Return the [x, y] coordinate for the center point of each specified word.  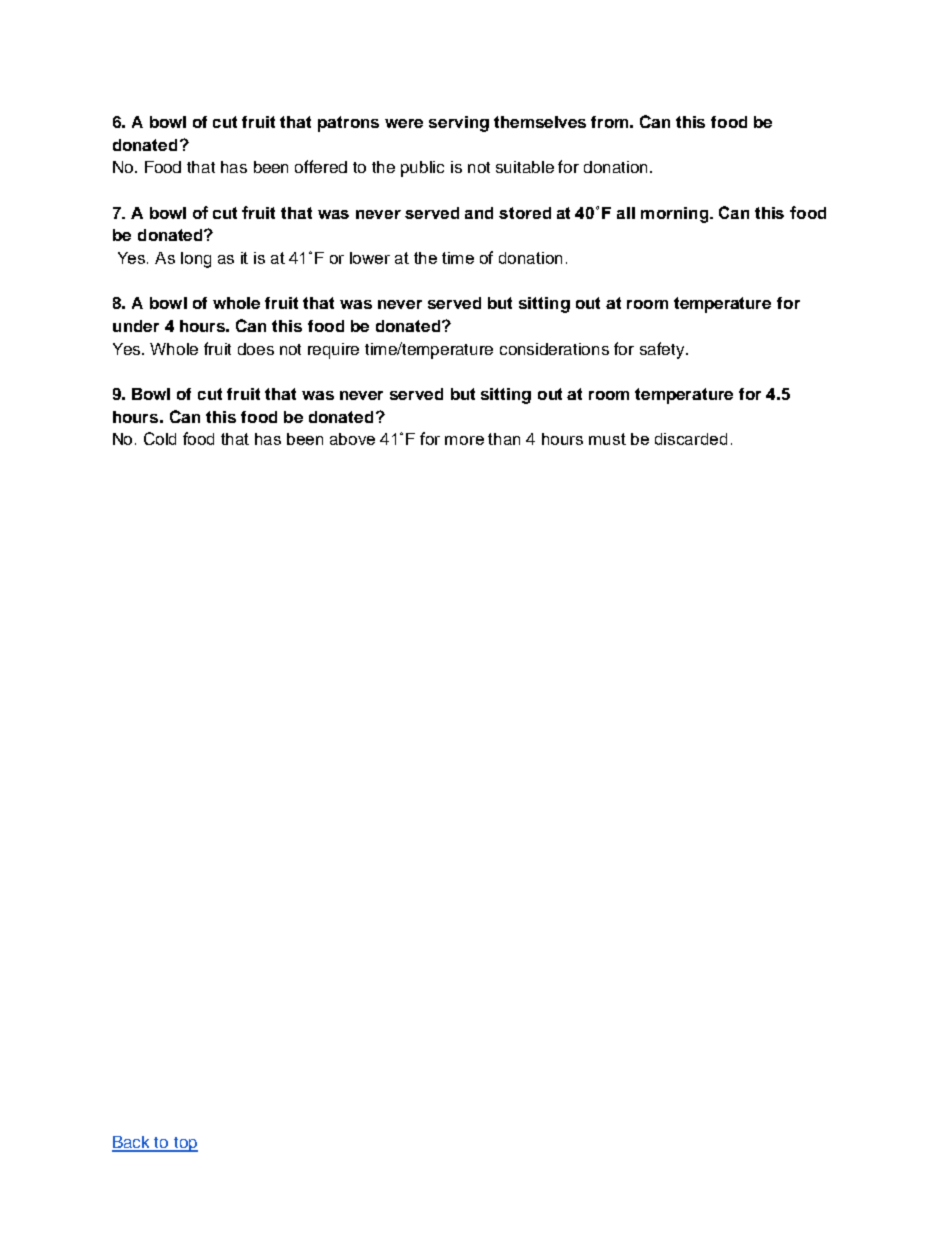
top [185, 1144]
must [607, 439]
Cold [160, 438]
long [196, 260]
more [464, 440]
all [626, 213]
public [422, 169]
